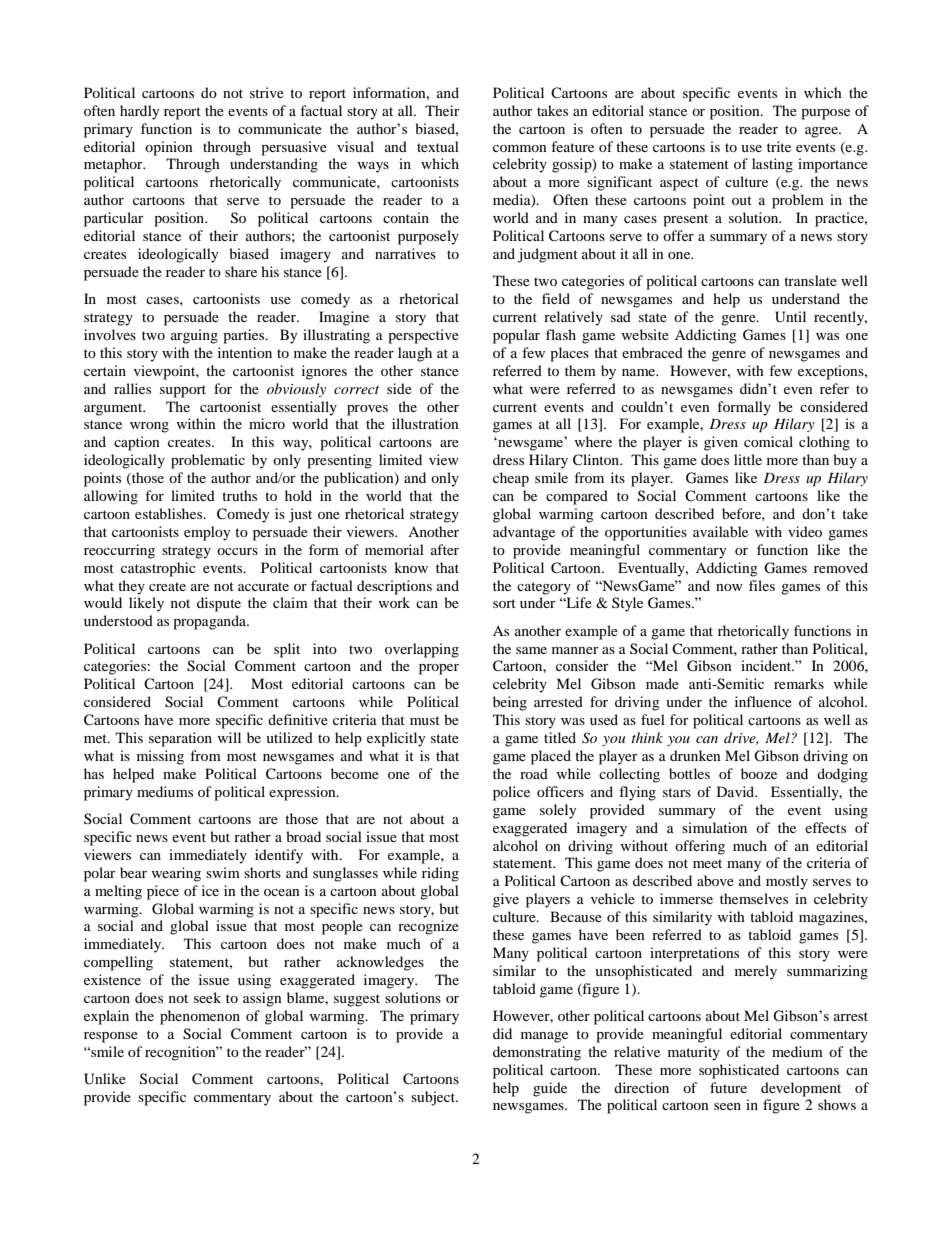 Image resolution: width=952 pixels, height=1233 pixels. What do you see at coordinates (434, 1098) in the screenshot?
I see `subject` at bounding box center [434, 1098].
